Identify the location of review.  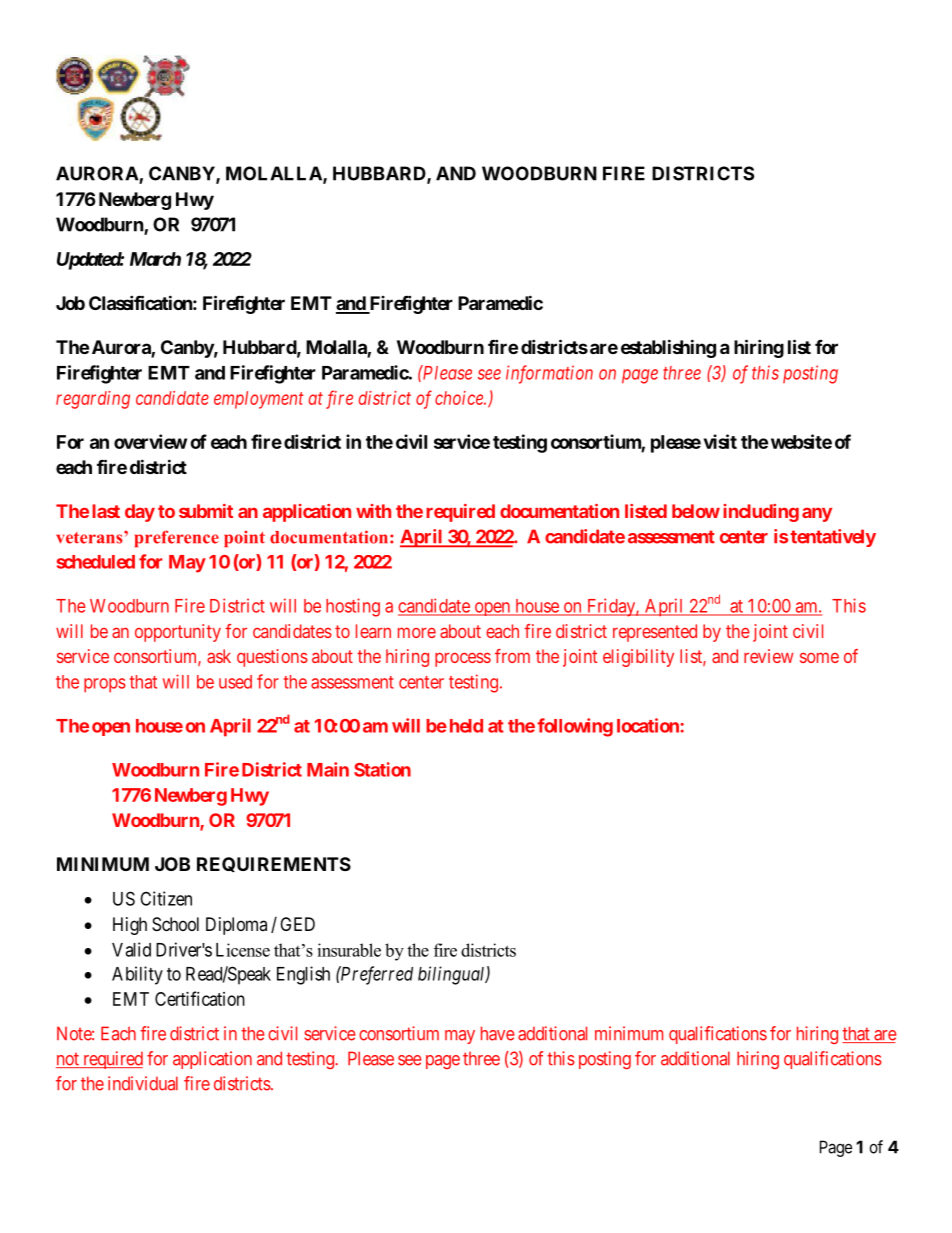
(769, 656).
